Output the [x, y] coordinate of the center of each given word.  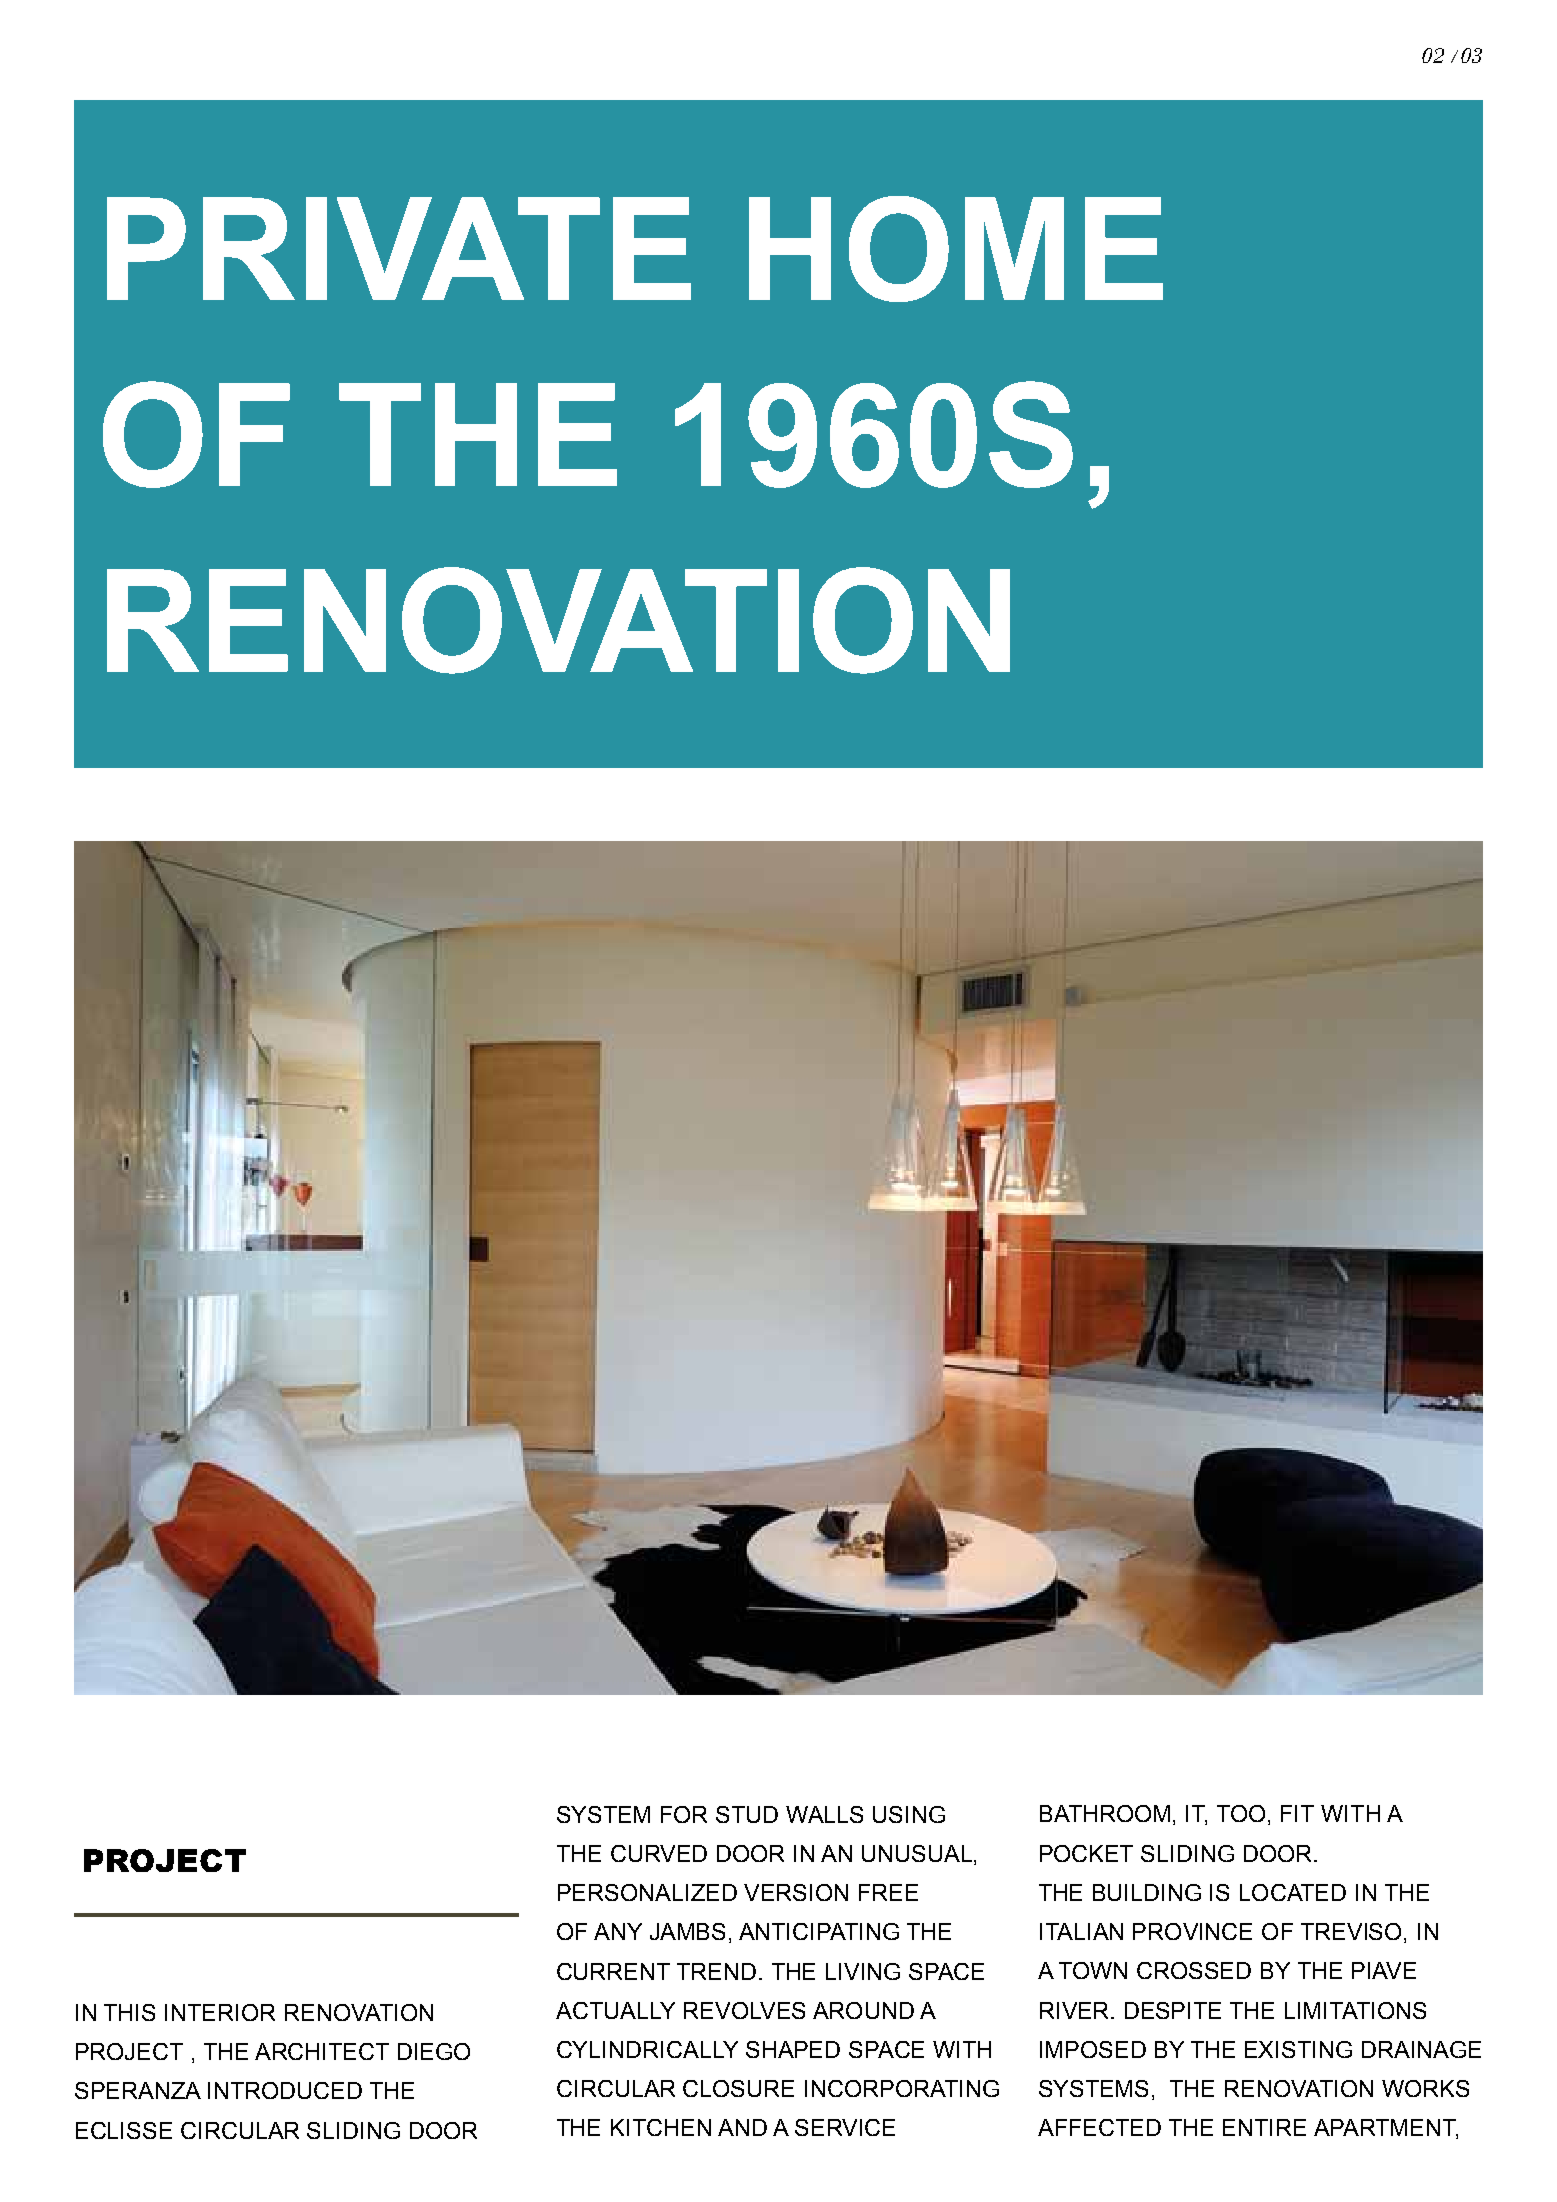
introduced [285, 2090]
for [684, 1814]
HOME [956, 249]
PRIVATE [399, 248]
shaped [793, 2049]
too [1241, 1813]
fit [1297, 1813]
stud [747, 1814]
